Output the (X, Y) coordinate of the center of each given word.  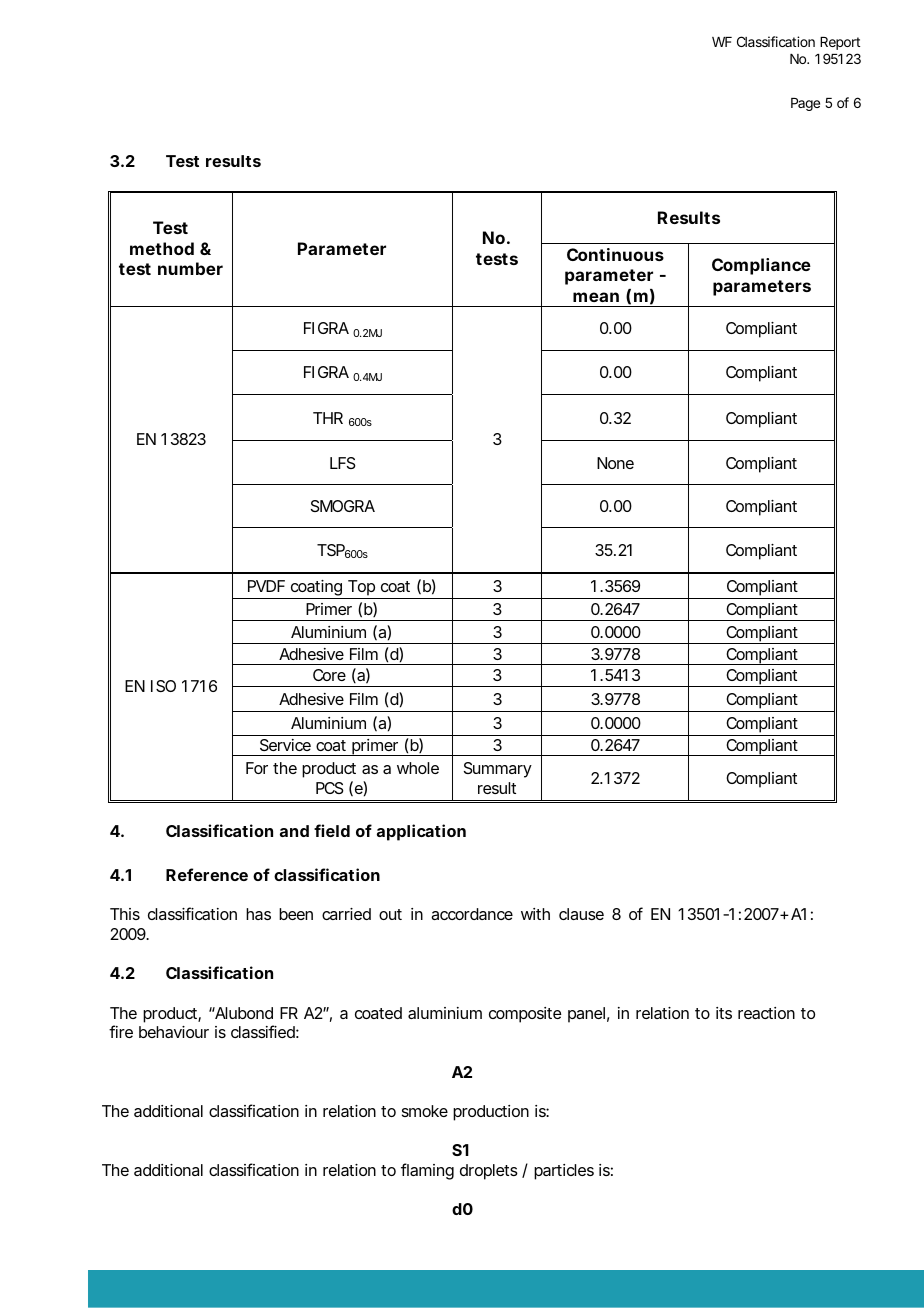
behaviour (174, 1032)
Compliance (761, 266)
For (257, 768)
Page (805, 104)
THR (328, 418)
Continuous (615, 254)
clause (581, 914)
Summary (498, 770)
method (162, 248)
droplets (489, 1172)
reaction (766, 1013)
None (615, 463)
